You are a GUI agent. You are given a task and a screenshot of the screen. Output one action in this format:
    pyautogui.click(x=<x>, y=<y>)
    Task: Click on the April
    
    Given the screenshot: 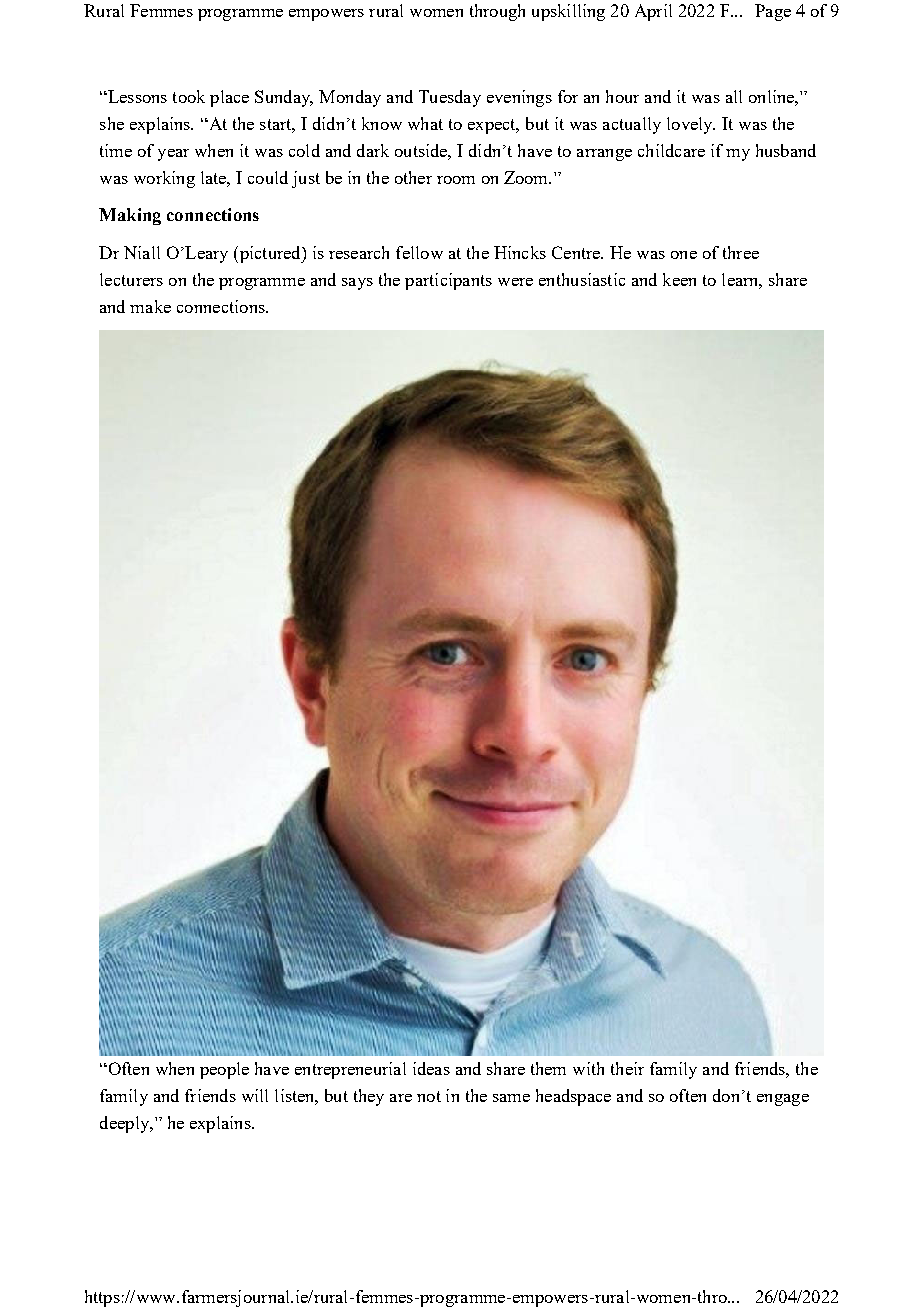 What is the action you would take?
    pyautogui.click(x=653, y=12)
